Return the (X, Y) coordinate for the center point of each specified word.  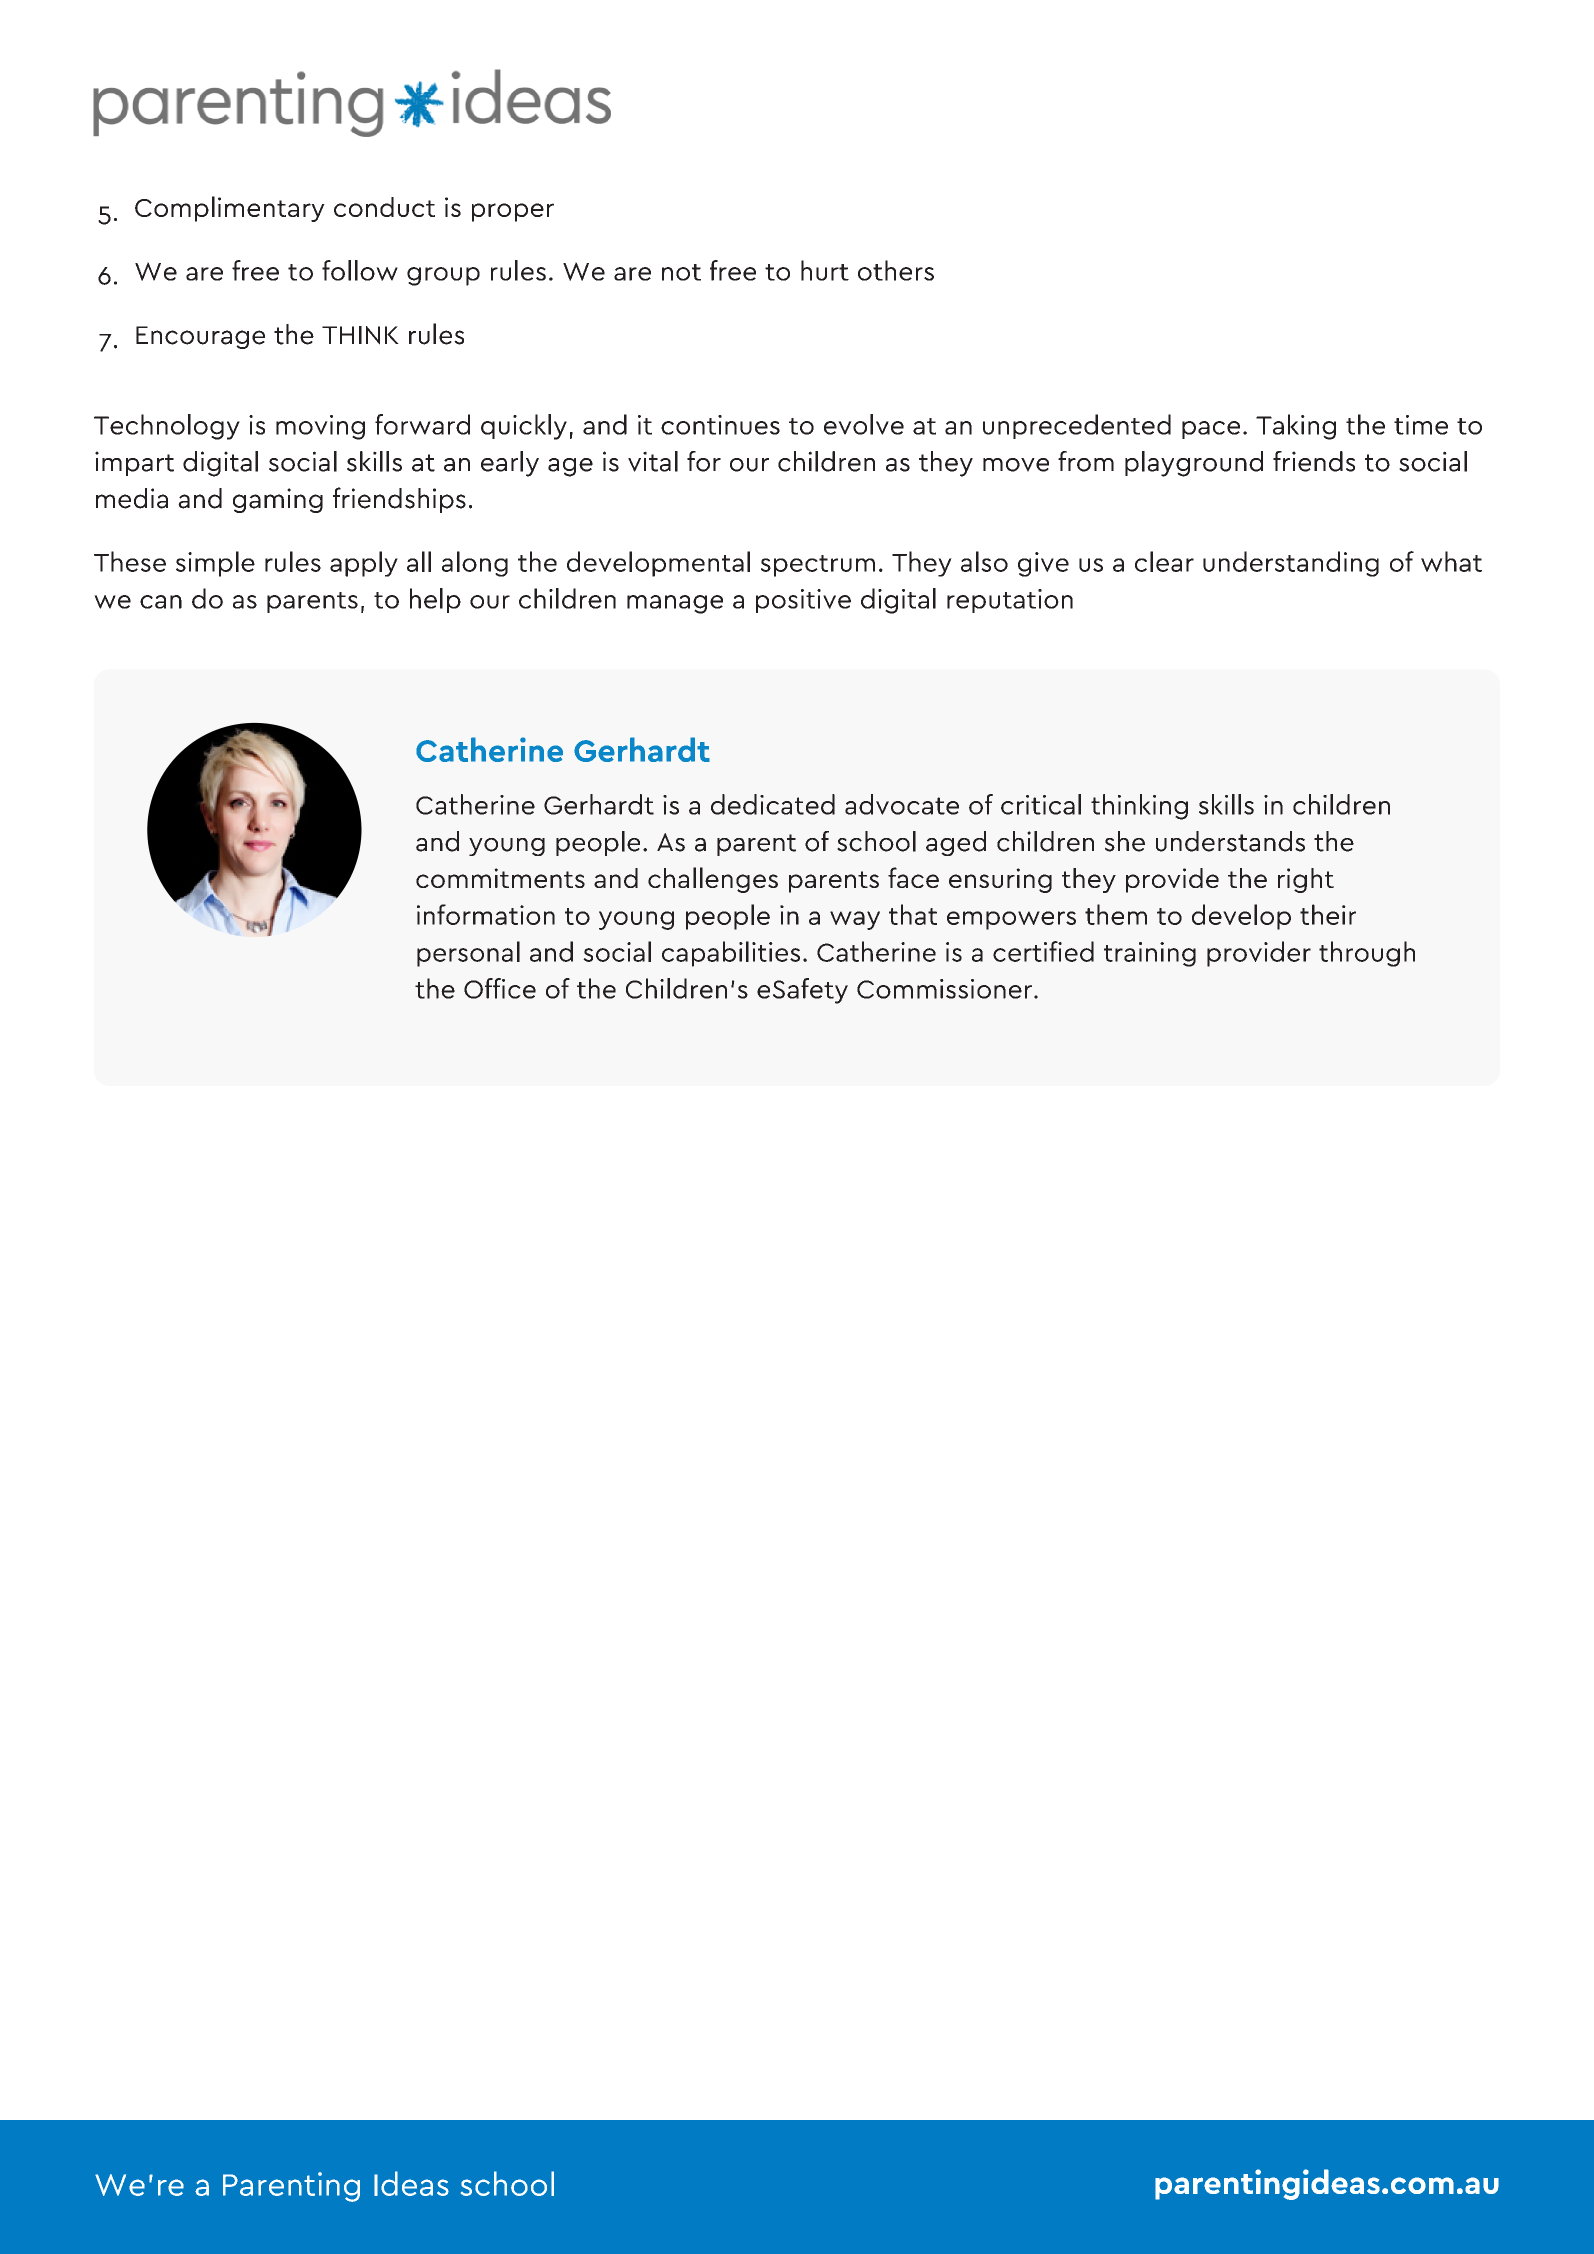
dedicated (773, 804)
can (161, 602)
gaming (278, 500)
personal (468, 954)
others (896, 270)
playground (1194, 464)
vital (653, 461)
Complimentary (230, 209)
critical (1041, 804)
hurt (825, 270)
